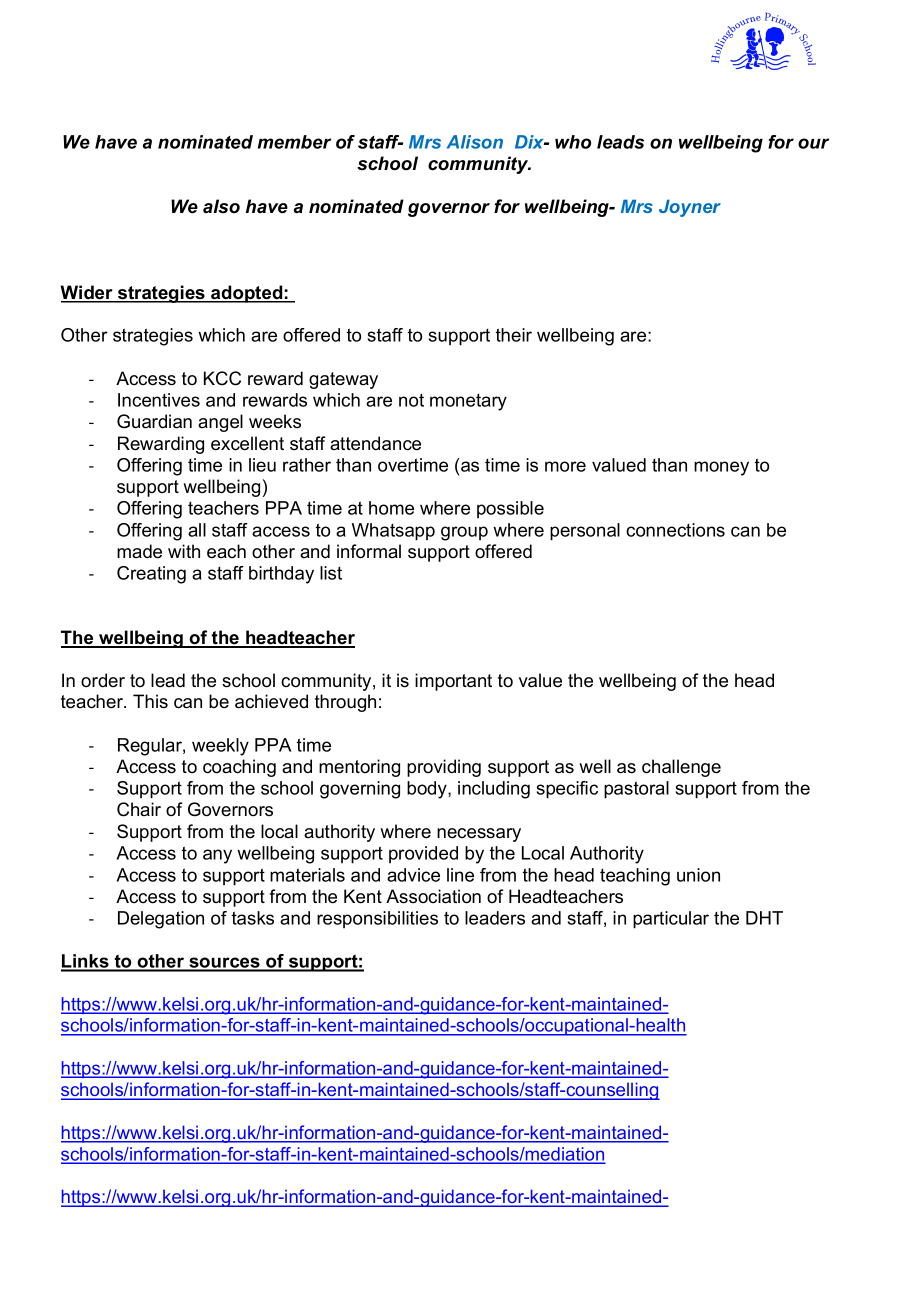 The image size is (924, 1308). What do you see at coordinates (411, 400) in the screenshot?
I see `not` at bounding box center [411, 400].
